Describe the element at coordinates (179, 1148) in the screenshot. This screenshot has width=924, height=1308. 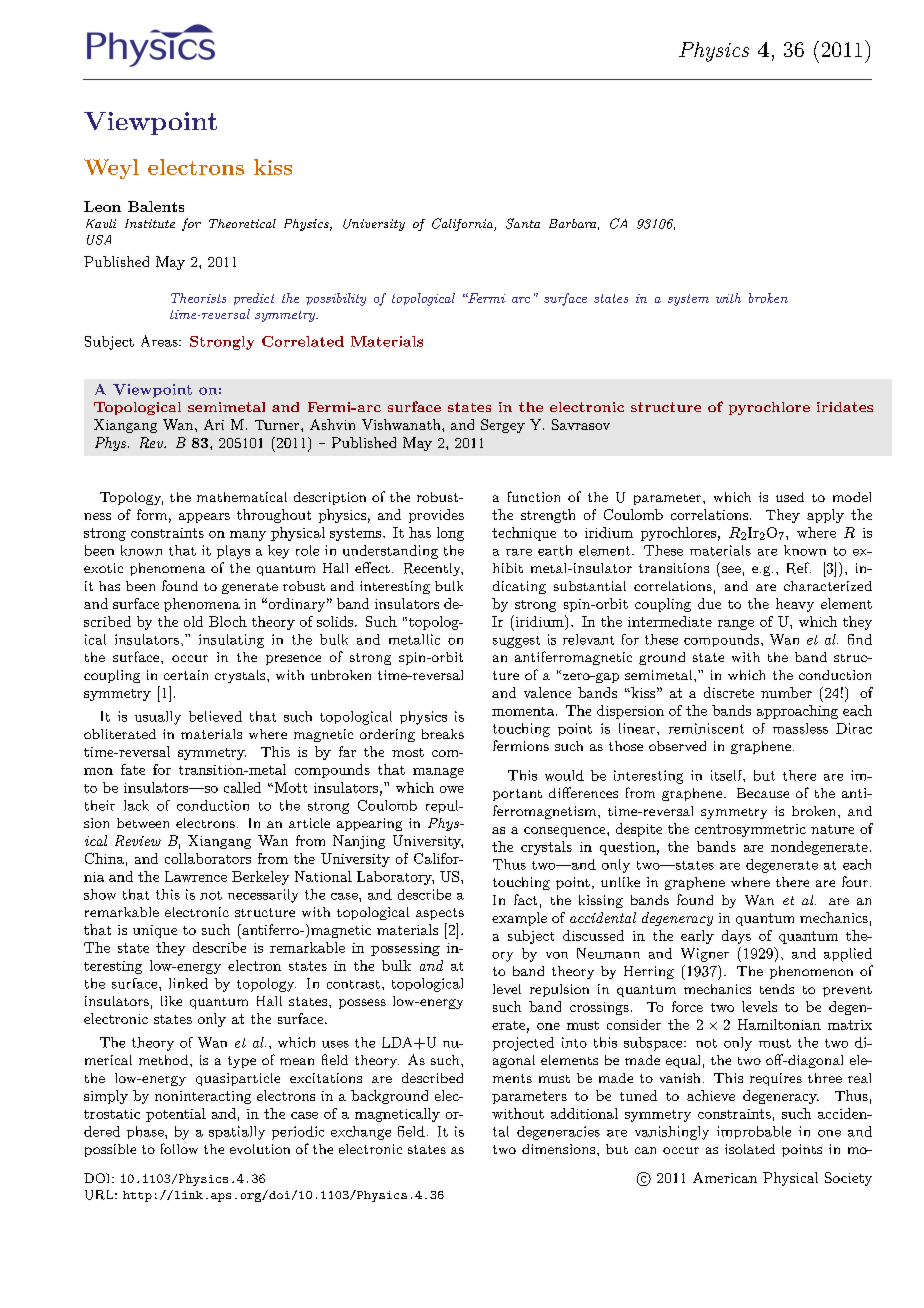
I see `follow` at that location.
